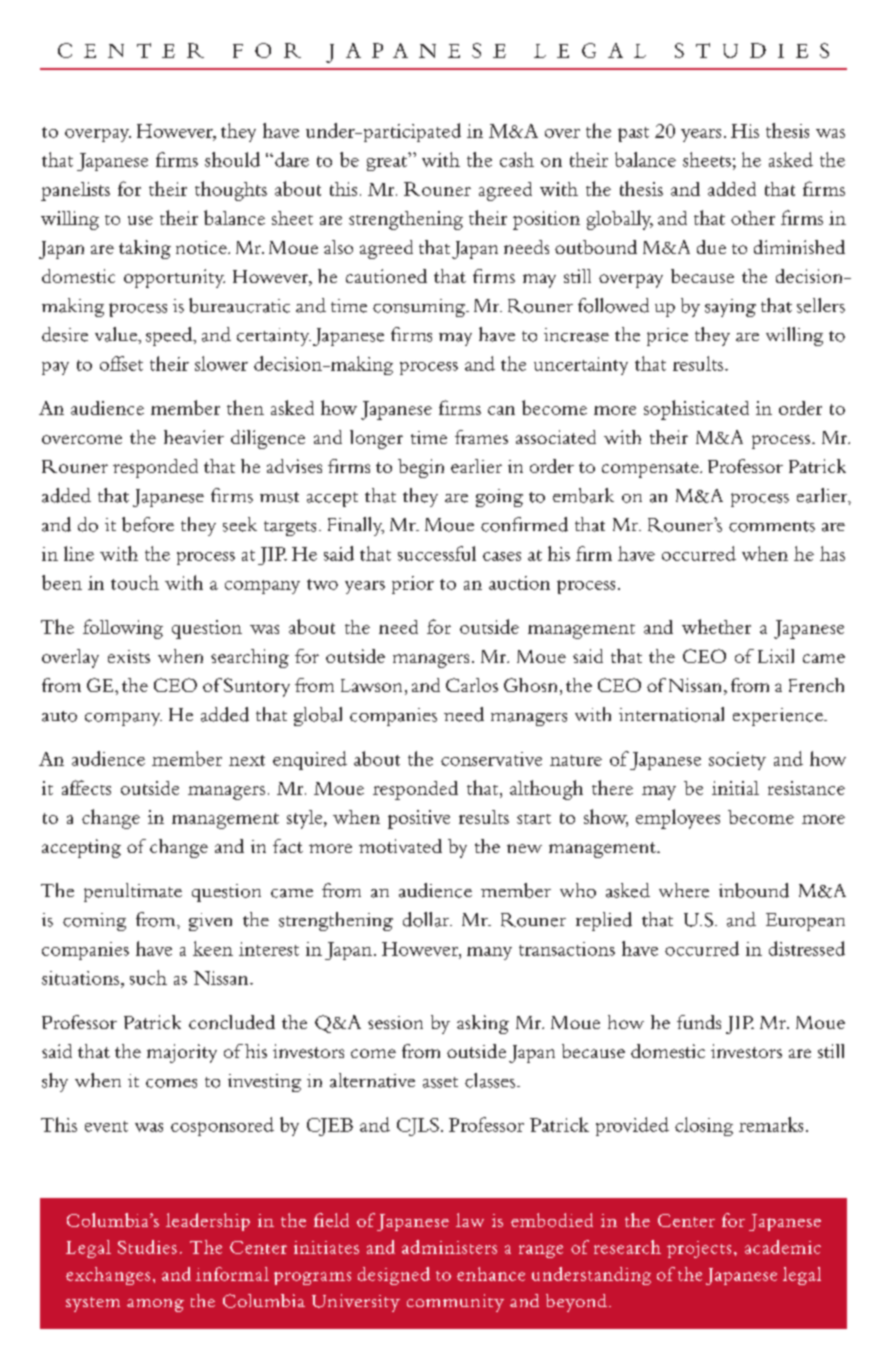 This image has width=887, height=1372. Describe the element at coordinates (155, 1305) in the image. I see `among` at that location.
